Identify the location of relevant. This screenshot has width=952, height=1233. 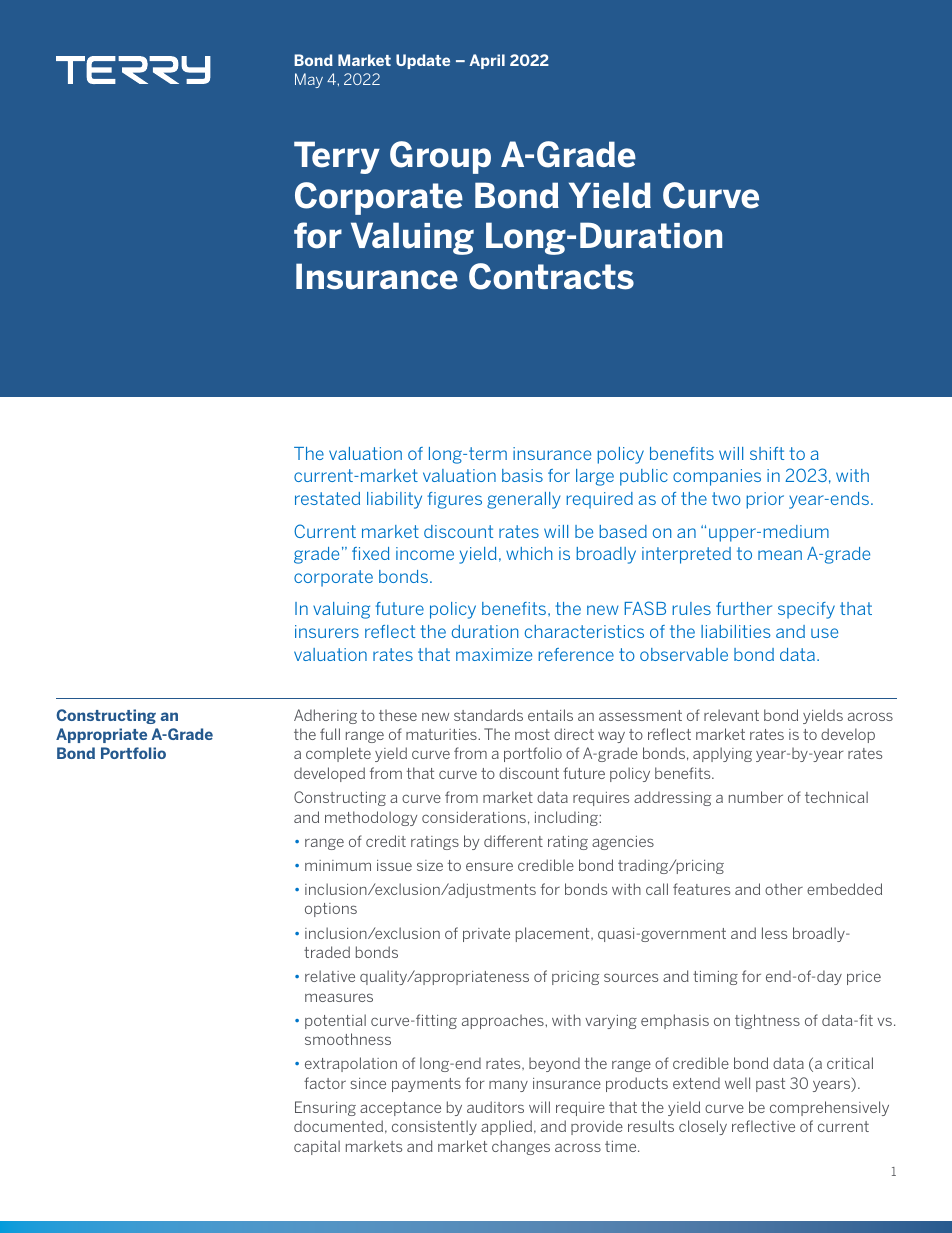
(731, 715).
